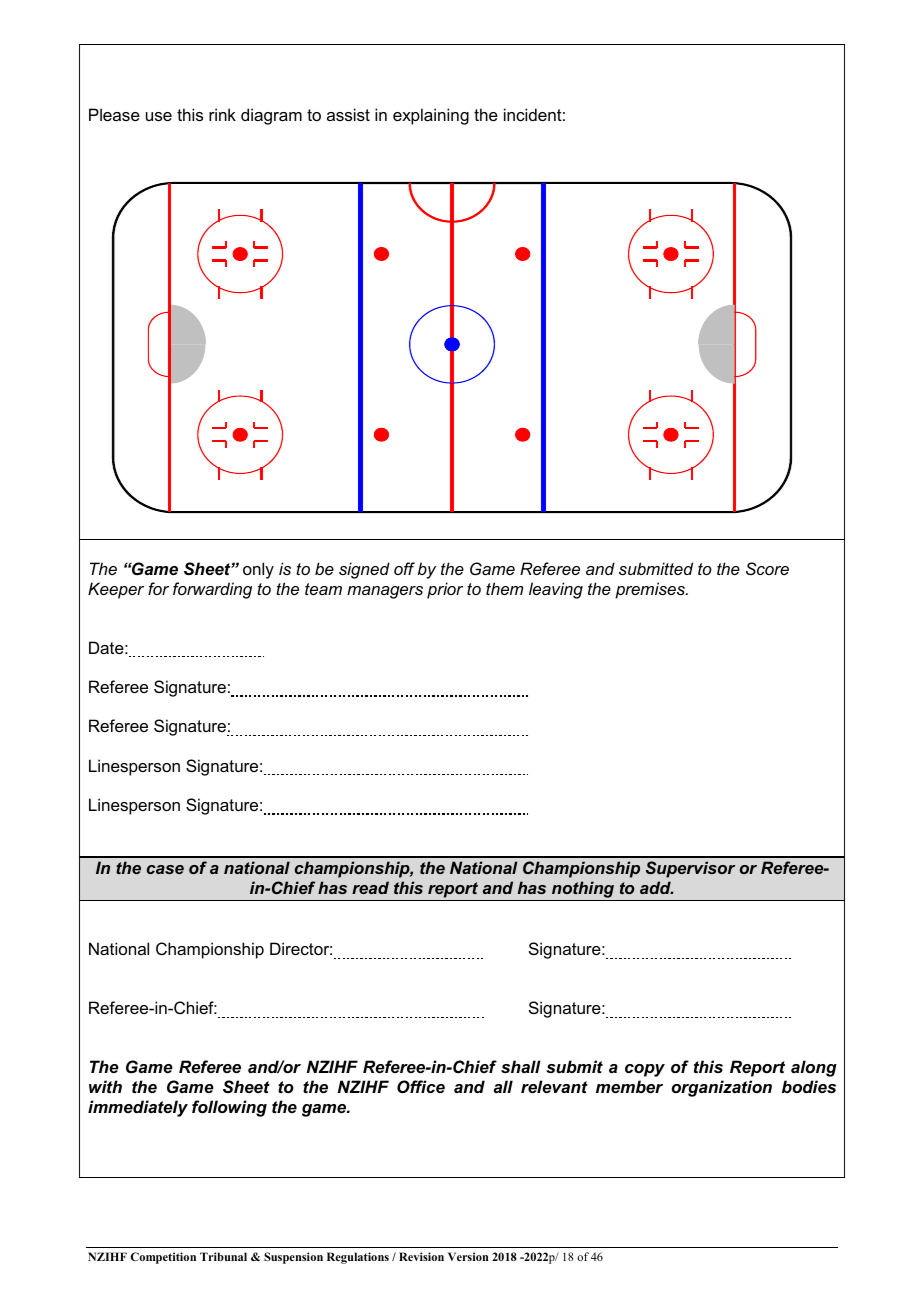 The height and width of the document is (1308, 924). Describe the element at coordinates (468, 1256) in the document. I see `Version` at that location.
